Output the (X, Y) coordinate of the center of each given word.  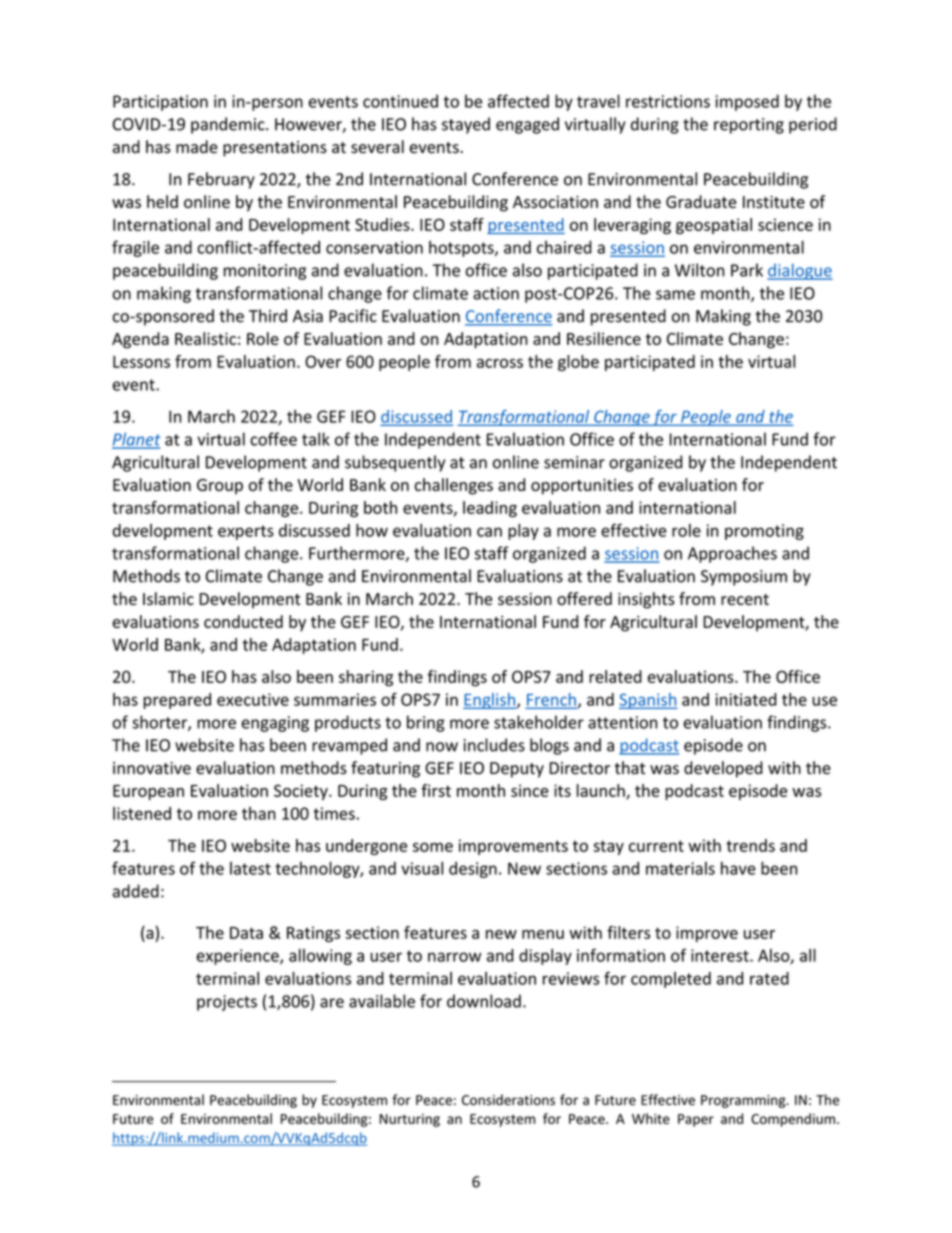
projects (227, 1003)
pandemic (229, 125)
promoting (764, 532)
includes (494, 745)
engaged (527, 125)
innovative (152, 768)
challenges (454, 486)
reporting (749, 126)
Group (220, 487)
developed (723, 769)
